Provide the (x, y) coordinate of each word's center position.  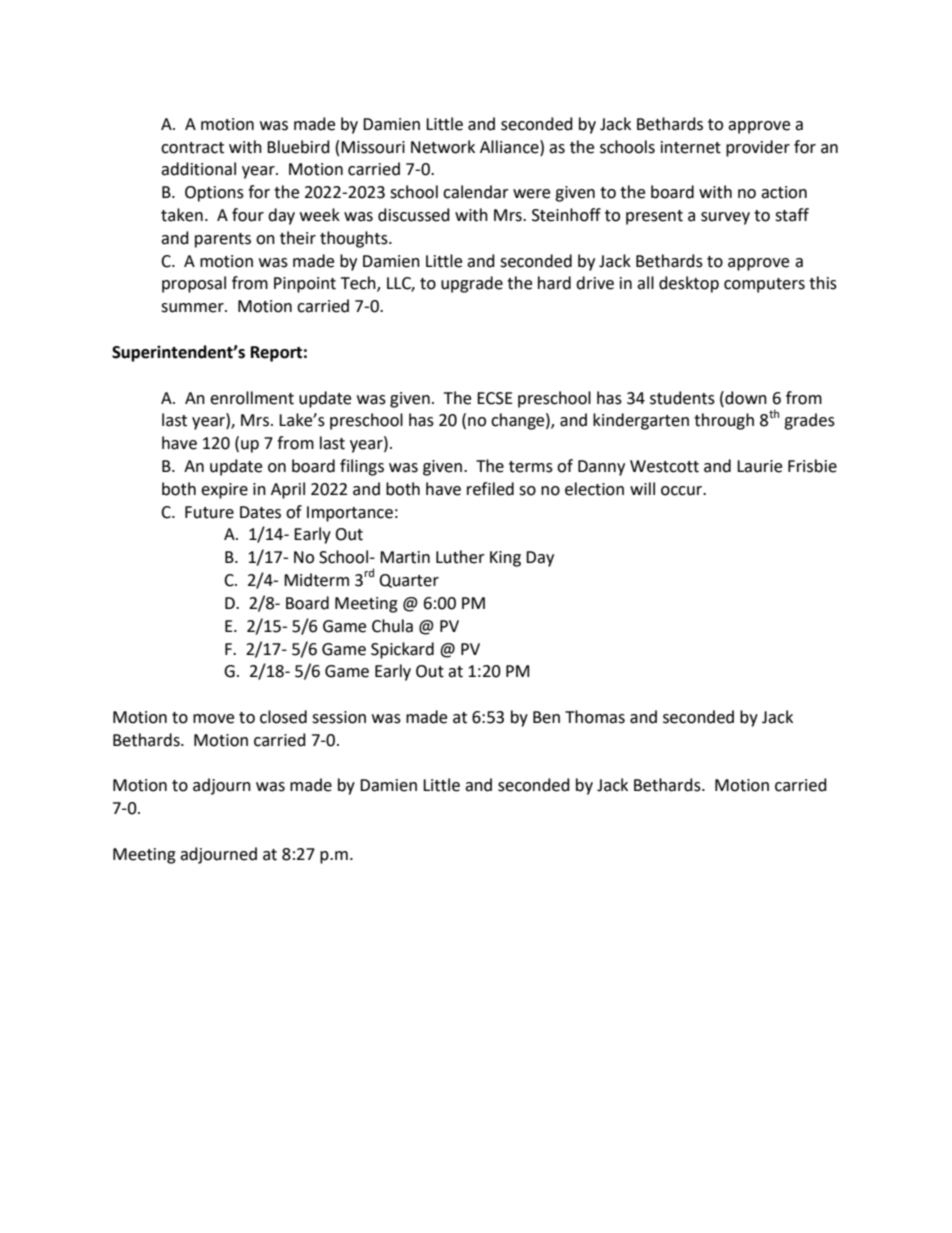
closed (283, 717)
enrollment (252, 398)
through (724, 421)
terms (531, 467)
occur (683, 491)
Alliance (510, 147)
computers (764, 285)
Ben (546, 717)
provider (758, 148)
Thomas (595, 717)
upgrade (472, 284)
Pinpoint (305, 285)
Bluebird (298, 147)
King (505, 559)
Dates (260, 512)
